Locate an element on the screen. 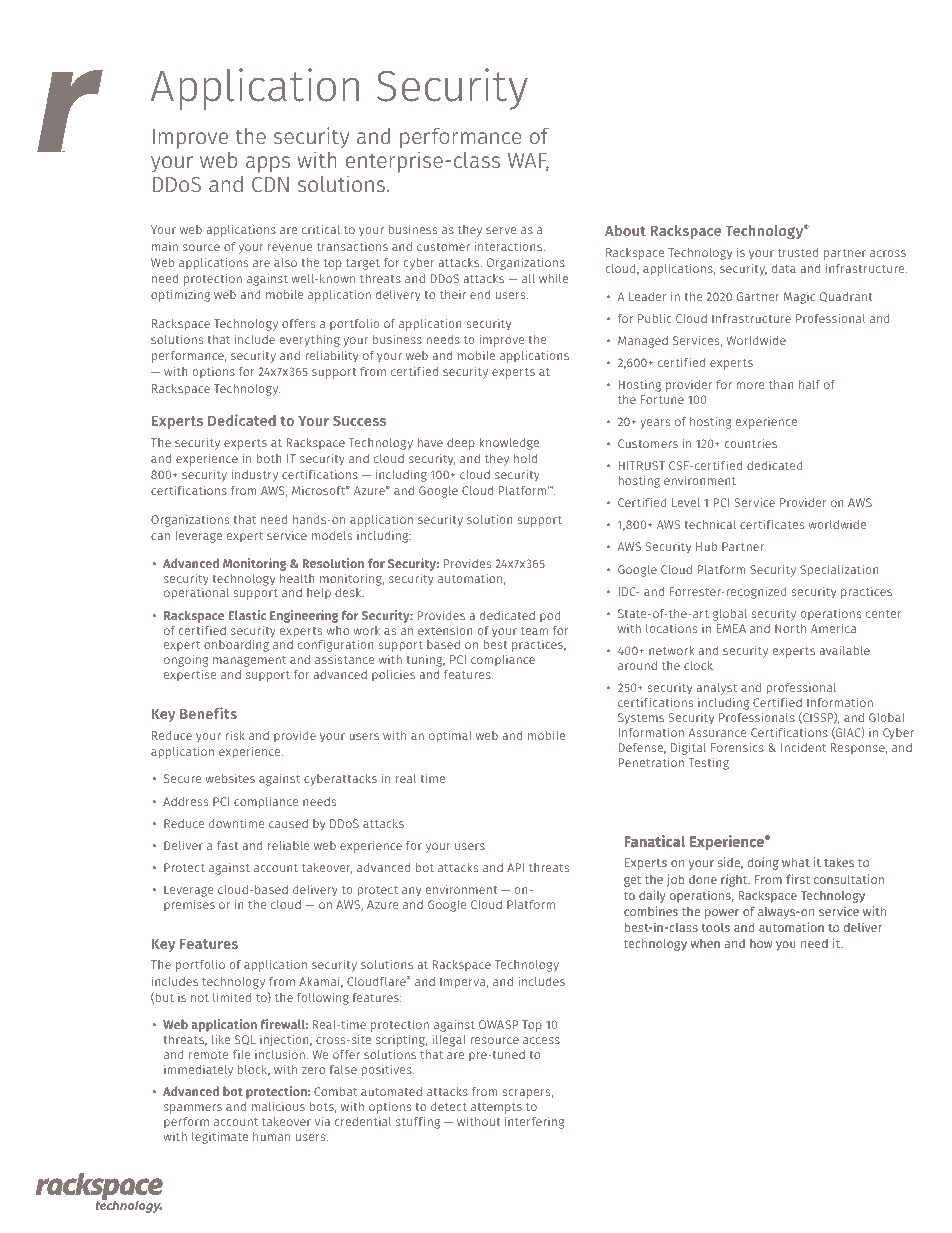 The image size is (952, 1233). hold is located at coordinates (525, 458).
